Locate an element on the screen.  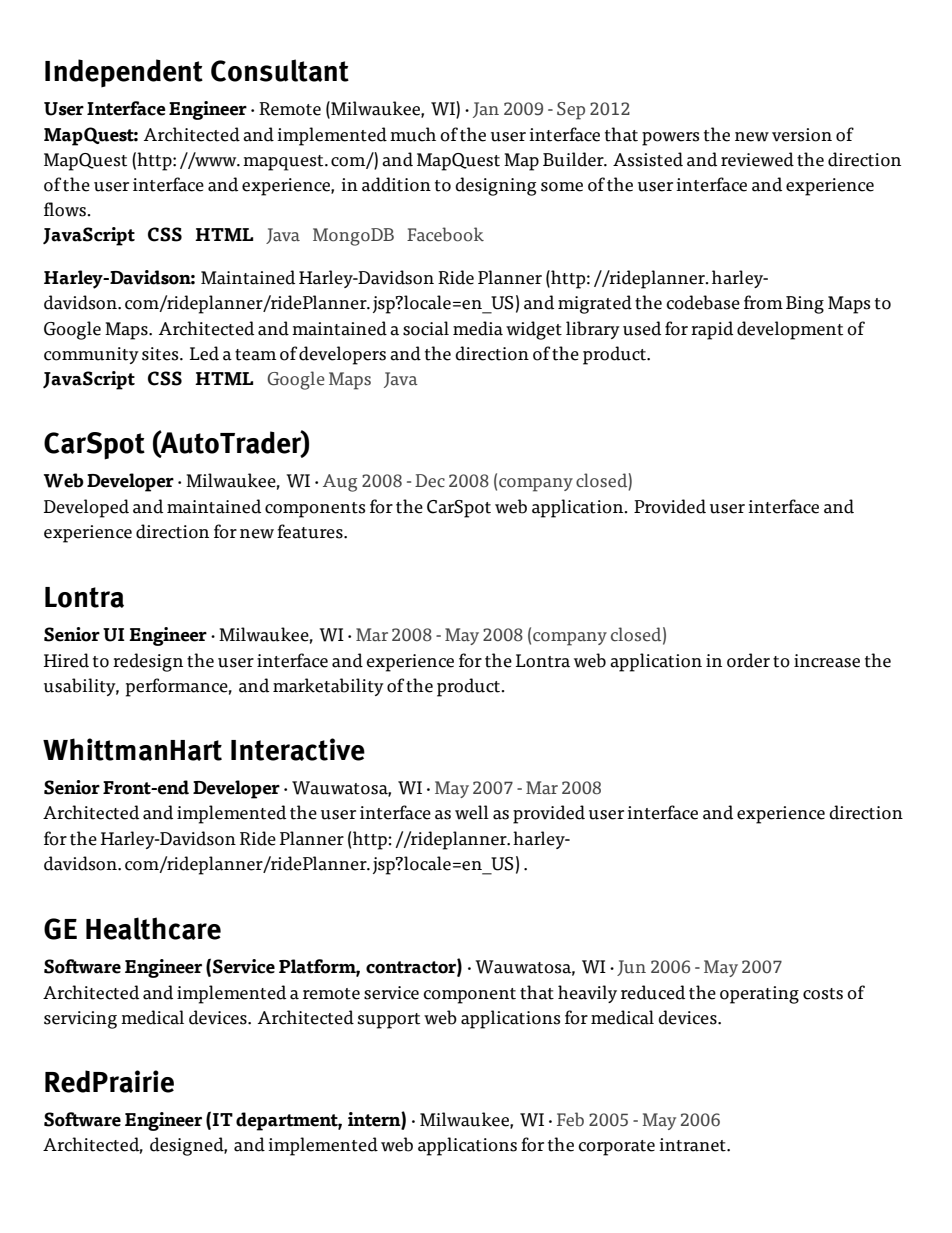
much is located at coordinates (413, 134).
